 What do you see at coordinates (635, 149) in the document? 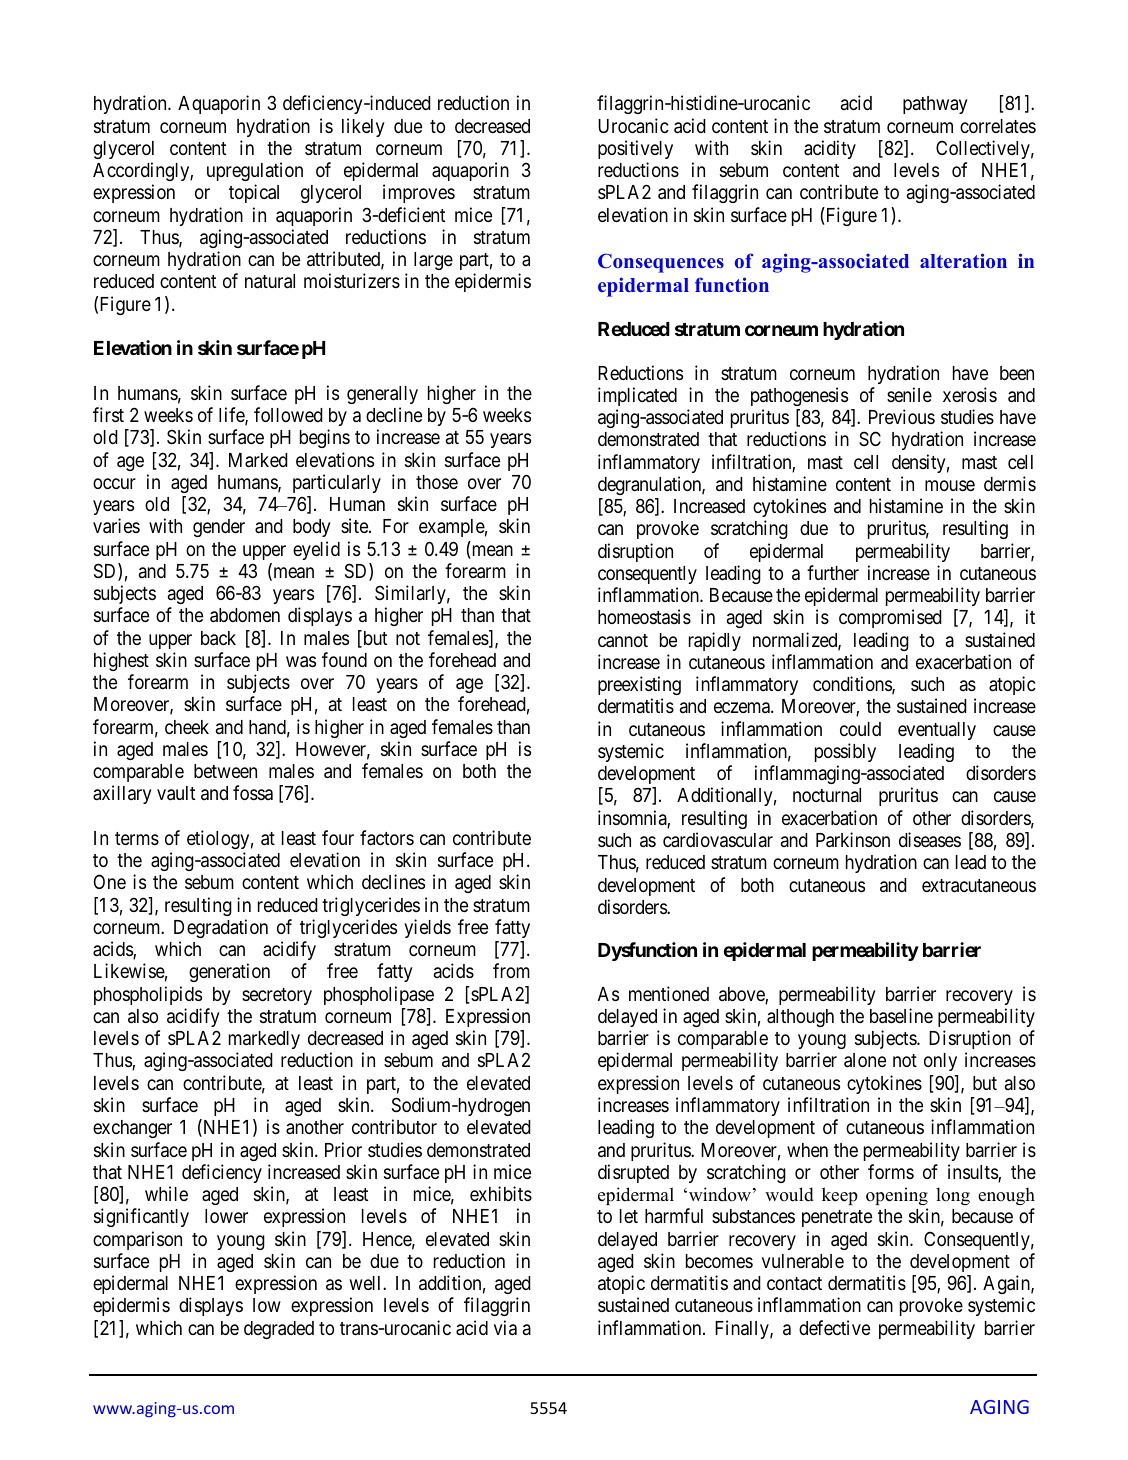
I see `positively` at bounding box center [635, 149].
